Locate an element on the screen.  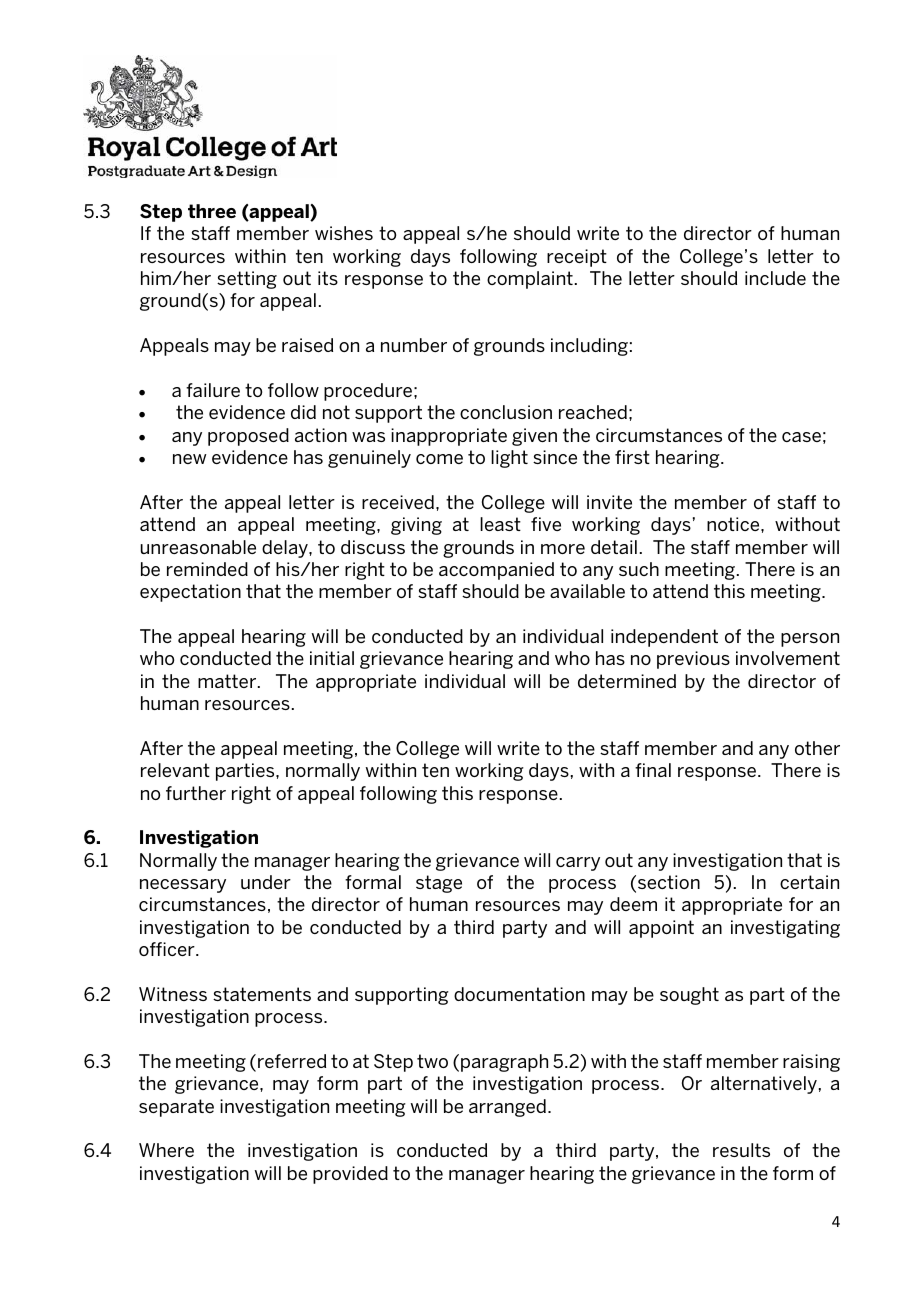
arranged is located at coordinates (507, 1108).
